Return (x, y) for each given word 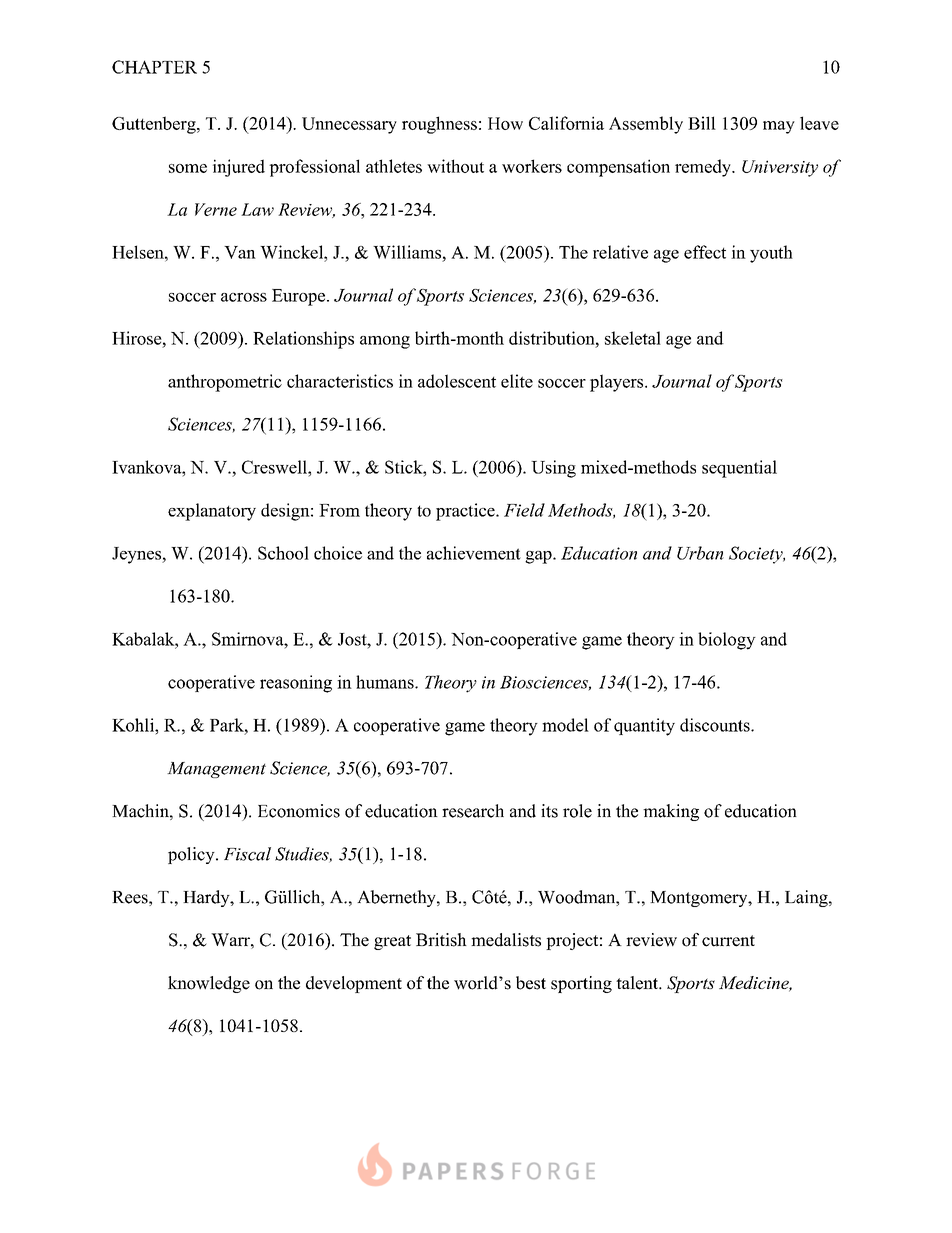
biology (727, 641)
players (618, 383)
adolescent (457, 381)
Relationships (303, 340)
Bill (702, 123)
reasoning (296, 684)
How (505, 123)
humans (386, 682)
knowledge (209, 984)
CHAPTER (154, 67)
